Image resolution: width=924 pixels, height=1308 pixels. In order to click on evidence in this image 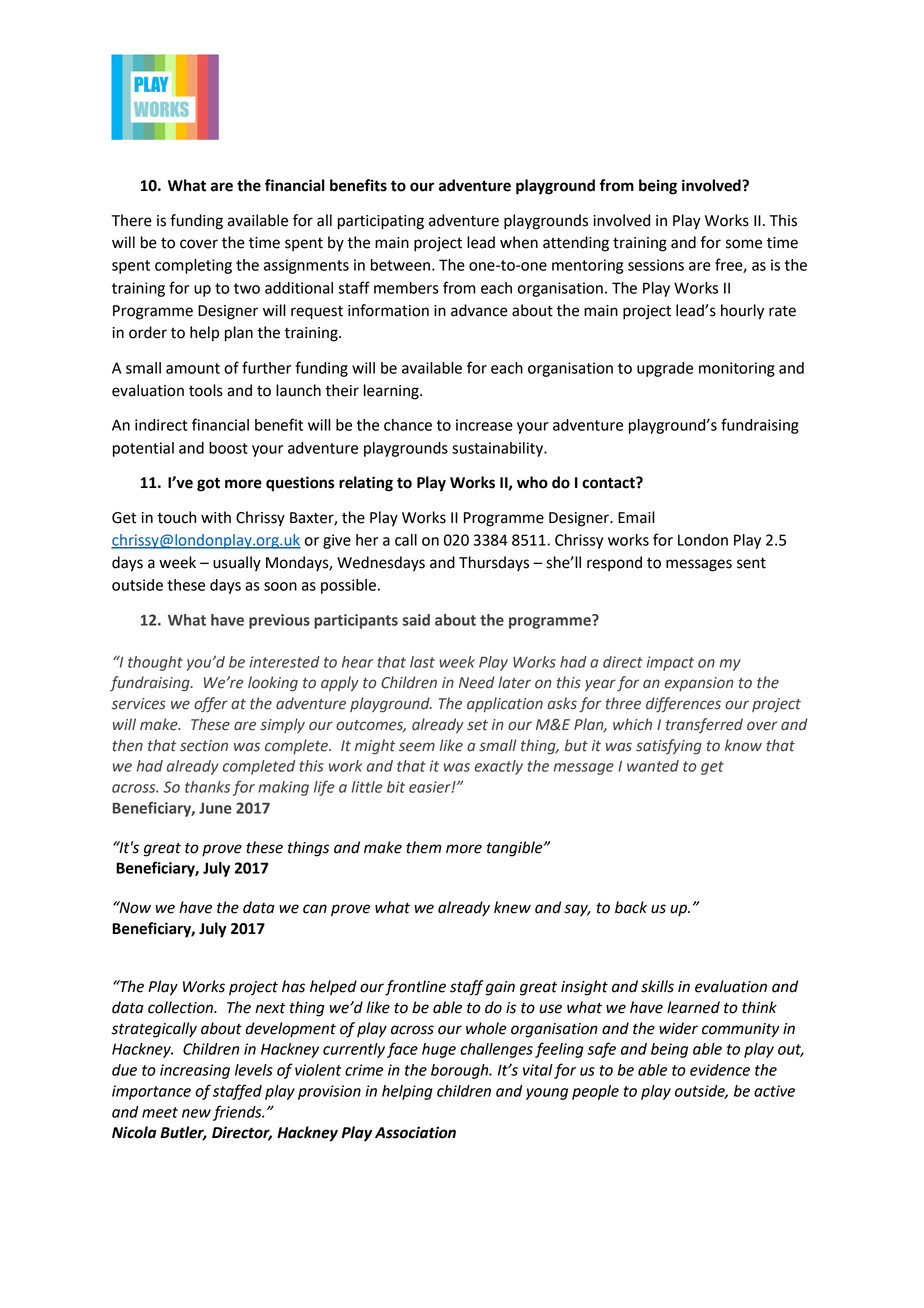, I will do `click(720, 1070)`.
